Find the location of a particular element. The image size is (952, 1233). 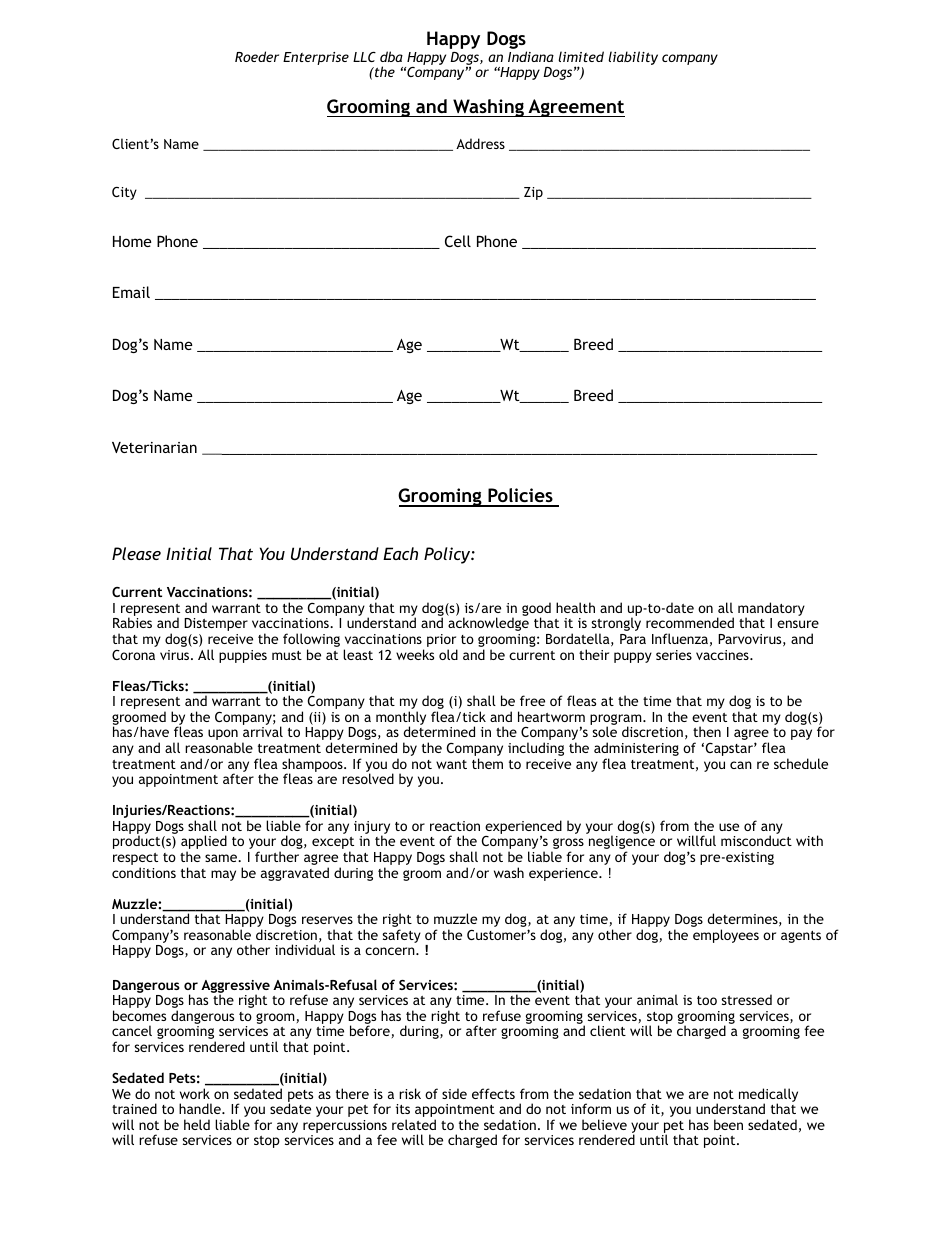

liability is located at coordinates (633, 58).
